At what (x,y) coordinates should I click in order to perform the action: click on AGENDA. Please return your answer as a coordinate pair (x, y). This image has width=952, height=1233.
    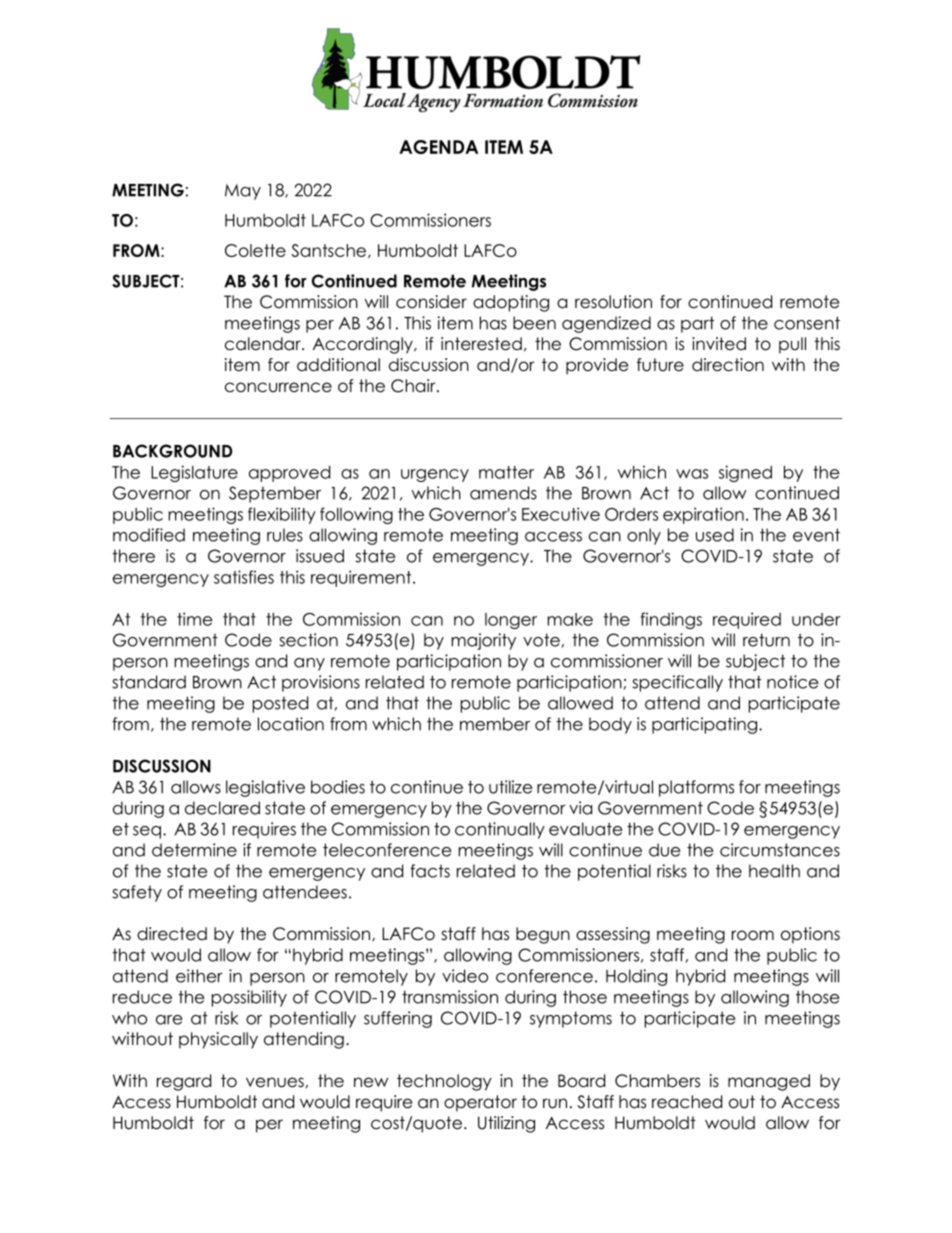
    Looking at the image, I should click on (438, 147).
